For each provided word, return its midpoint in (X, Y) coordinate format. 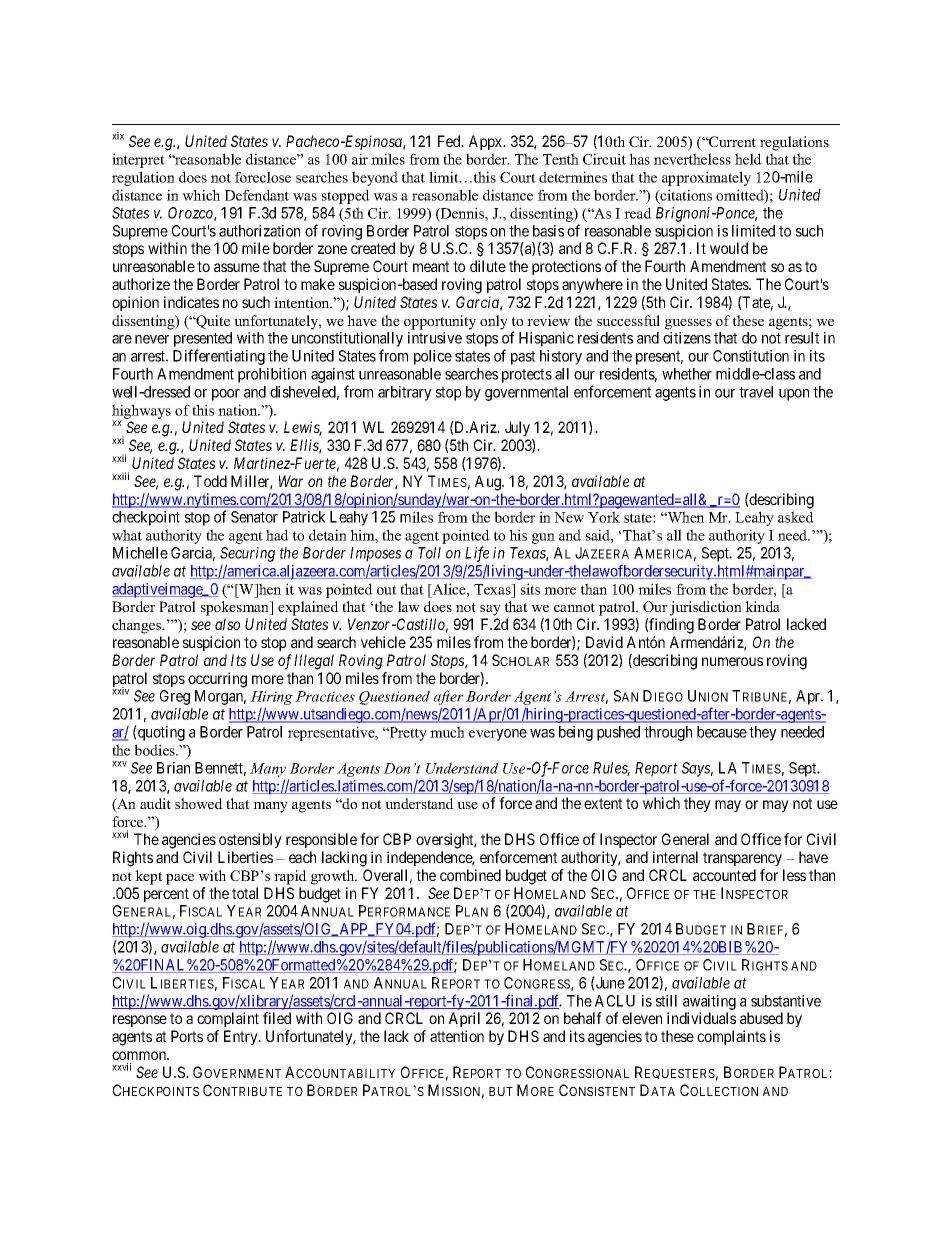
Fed (450, 141)
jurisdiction (706, 608)
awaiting (709, 1002)
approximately (706, 178)
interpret (138, 160)
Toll (429, 553)
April (464, 1019)
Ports (187, 1036)
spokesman (236, 608)
